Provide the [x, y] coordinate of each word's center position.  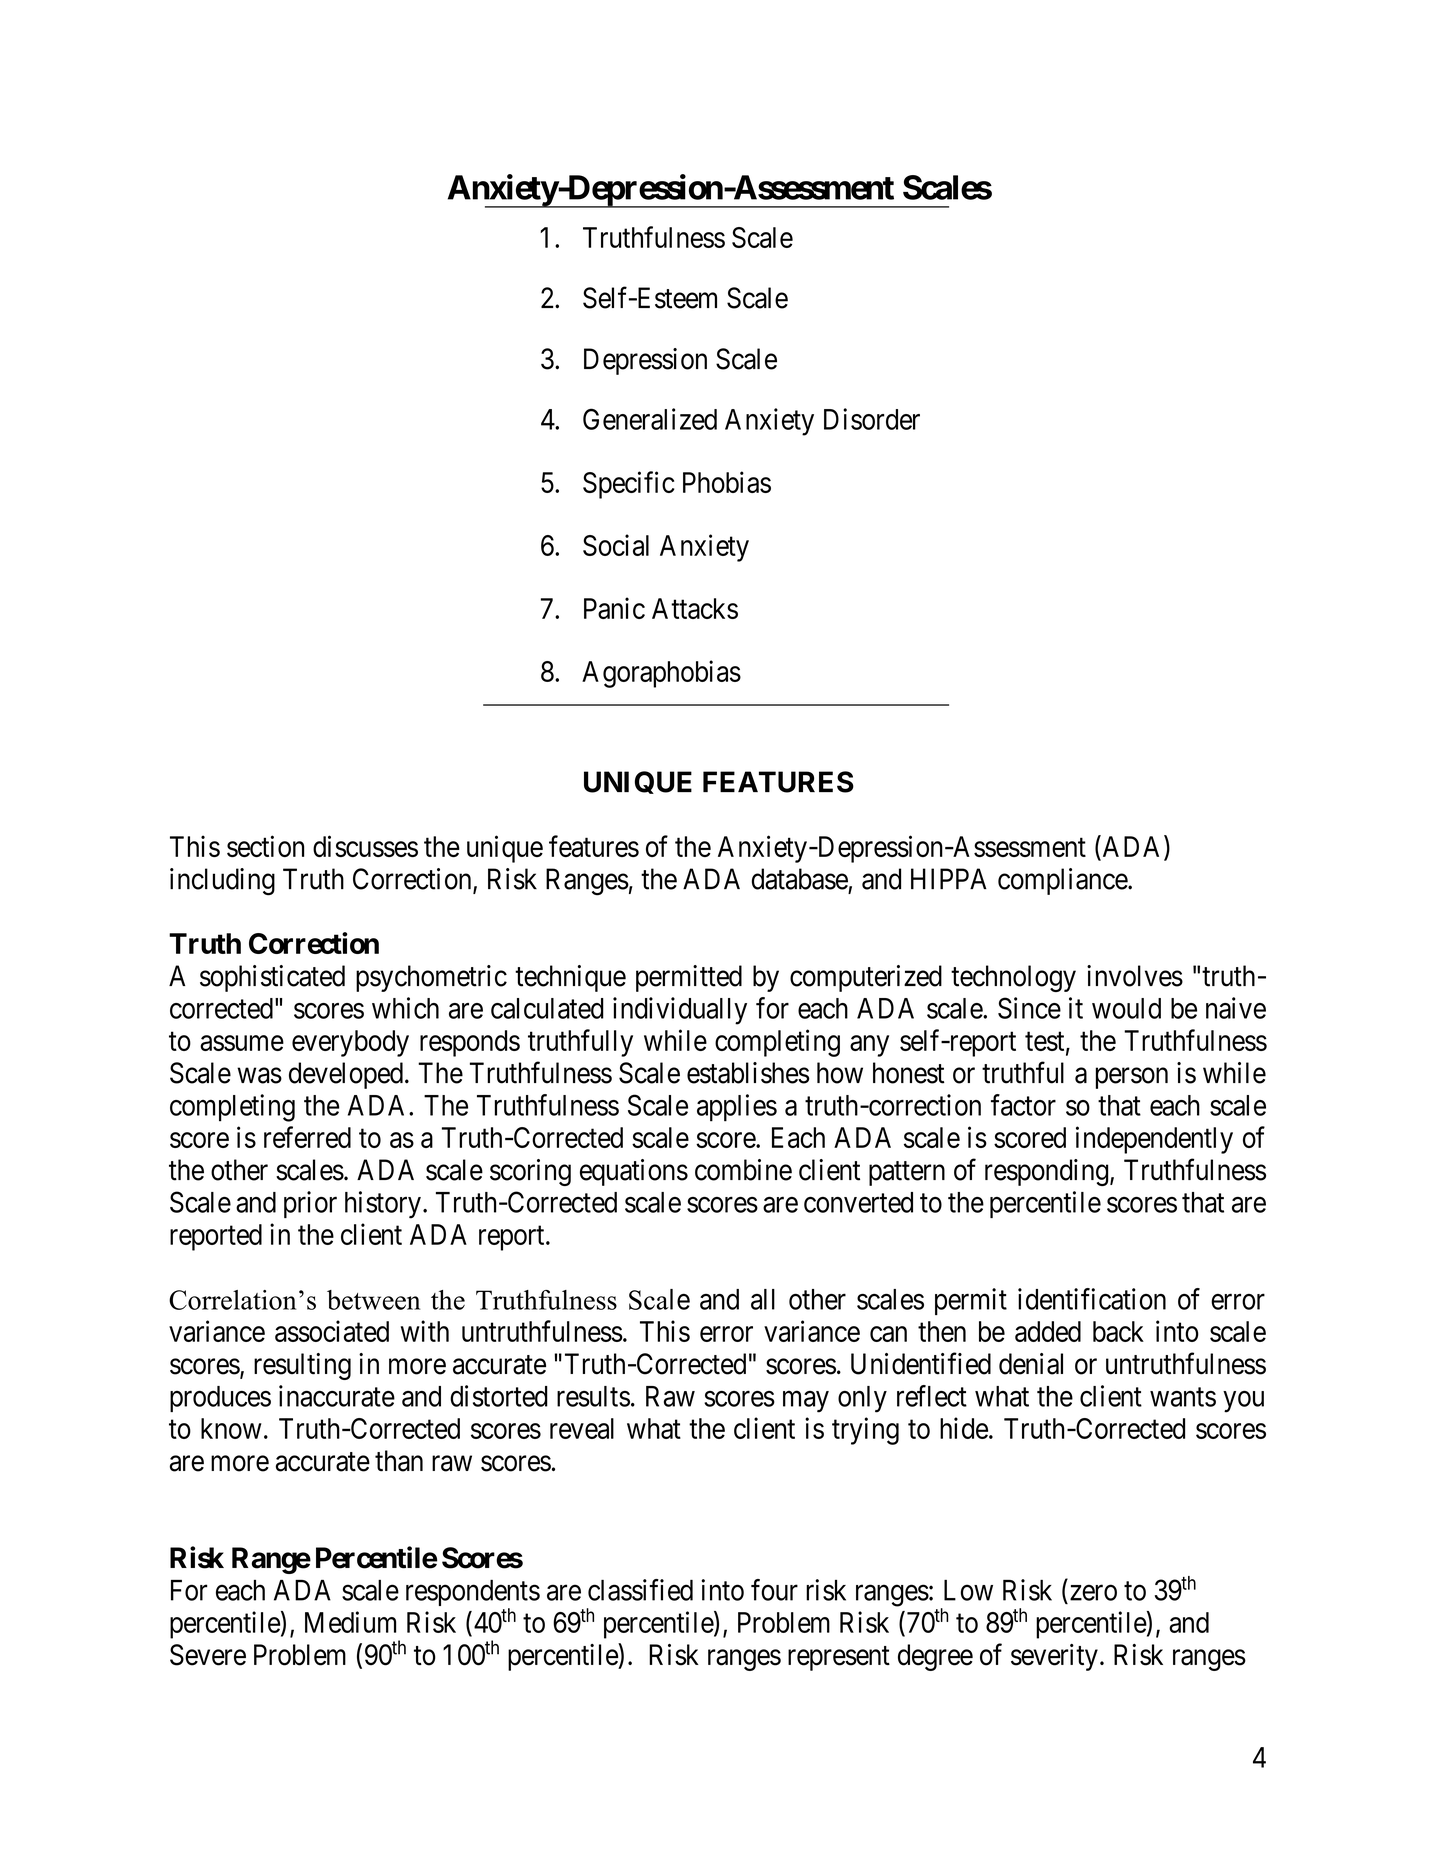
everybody [350, 1043]
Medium [350, 1622]
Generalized [650, 419]
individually [680, 1011]
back [1118, 1331]
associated [332, 1331]
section [265, 846]
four [774, 1590]
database [800, 879]
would [1126, 1008]
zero [1093, 1593]
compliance [1063, 881]
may [806, 1402]
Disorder [872, 419]
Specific [629, 485]
